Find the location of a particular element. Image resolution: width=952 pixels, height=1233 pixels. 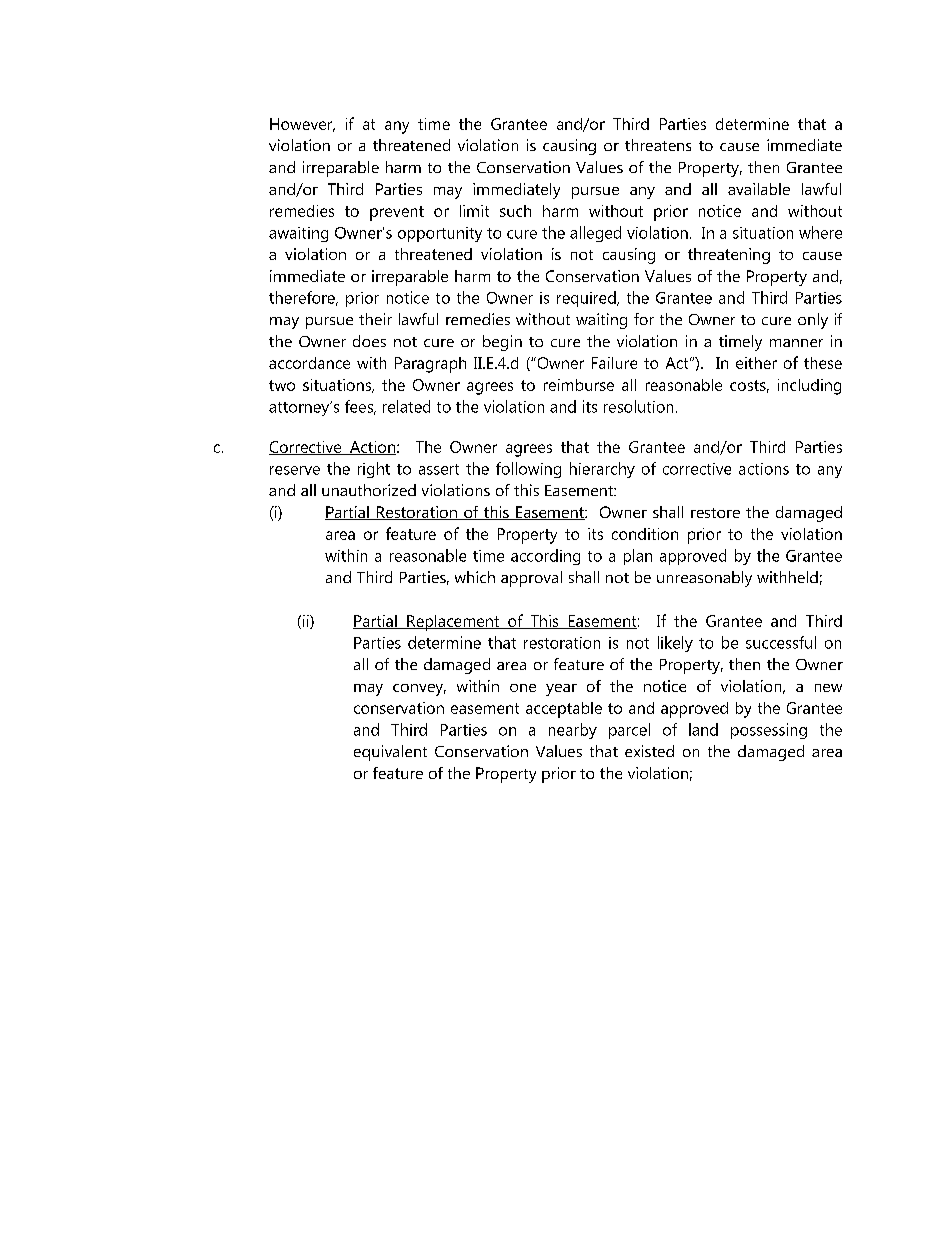

available is located at coordinates (759, 189).
